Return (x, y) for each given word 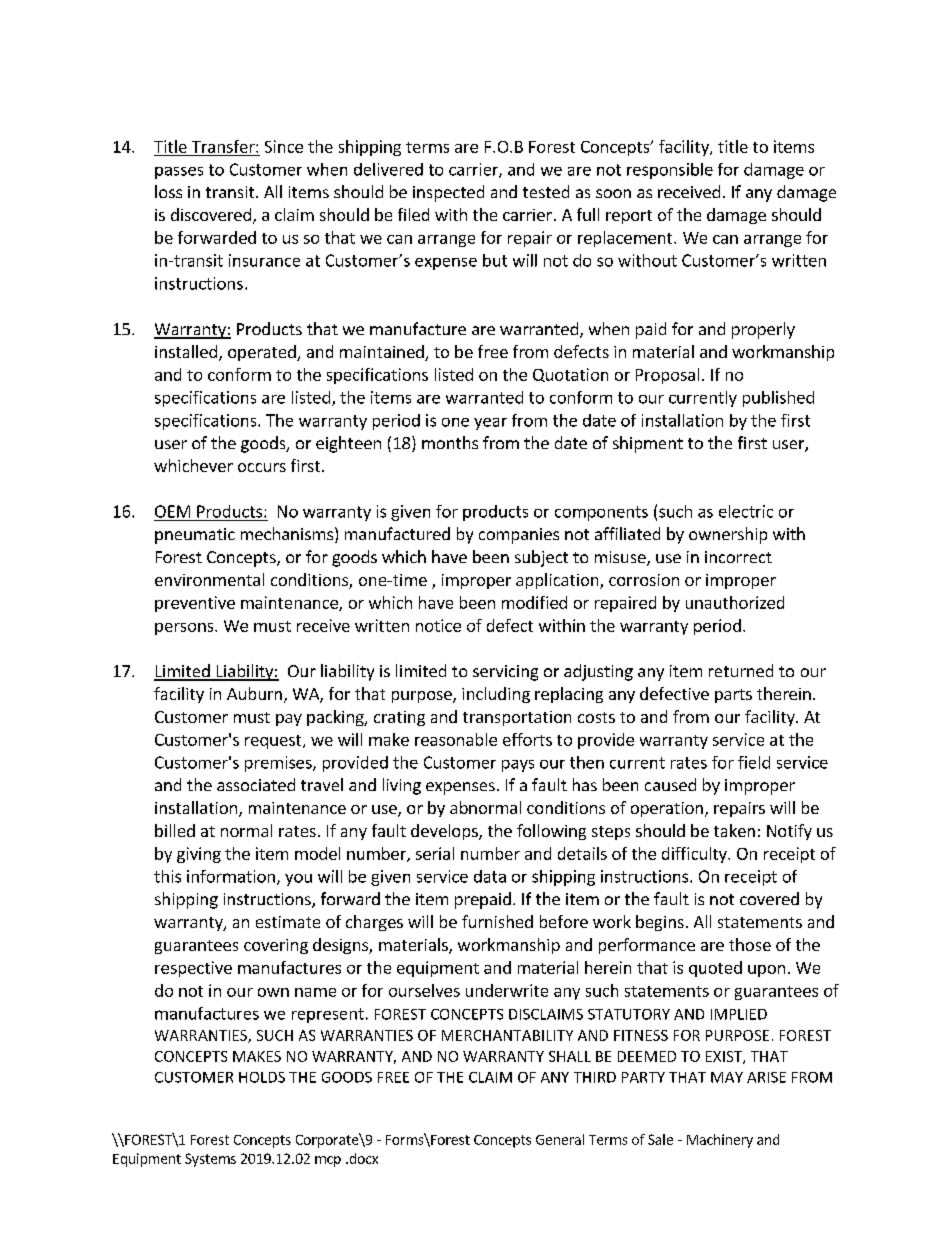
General (560, 1139)
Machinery (720, 1141)
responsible (670, 171)
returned (741, 670)
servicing (505, 673)
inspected (448, 193)
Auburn (254, 693)
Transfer (224, 146)
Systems (210, 1160)
